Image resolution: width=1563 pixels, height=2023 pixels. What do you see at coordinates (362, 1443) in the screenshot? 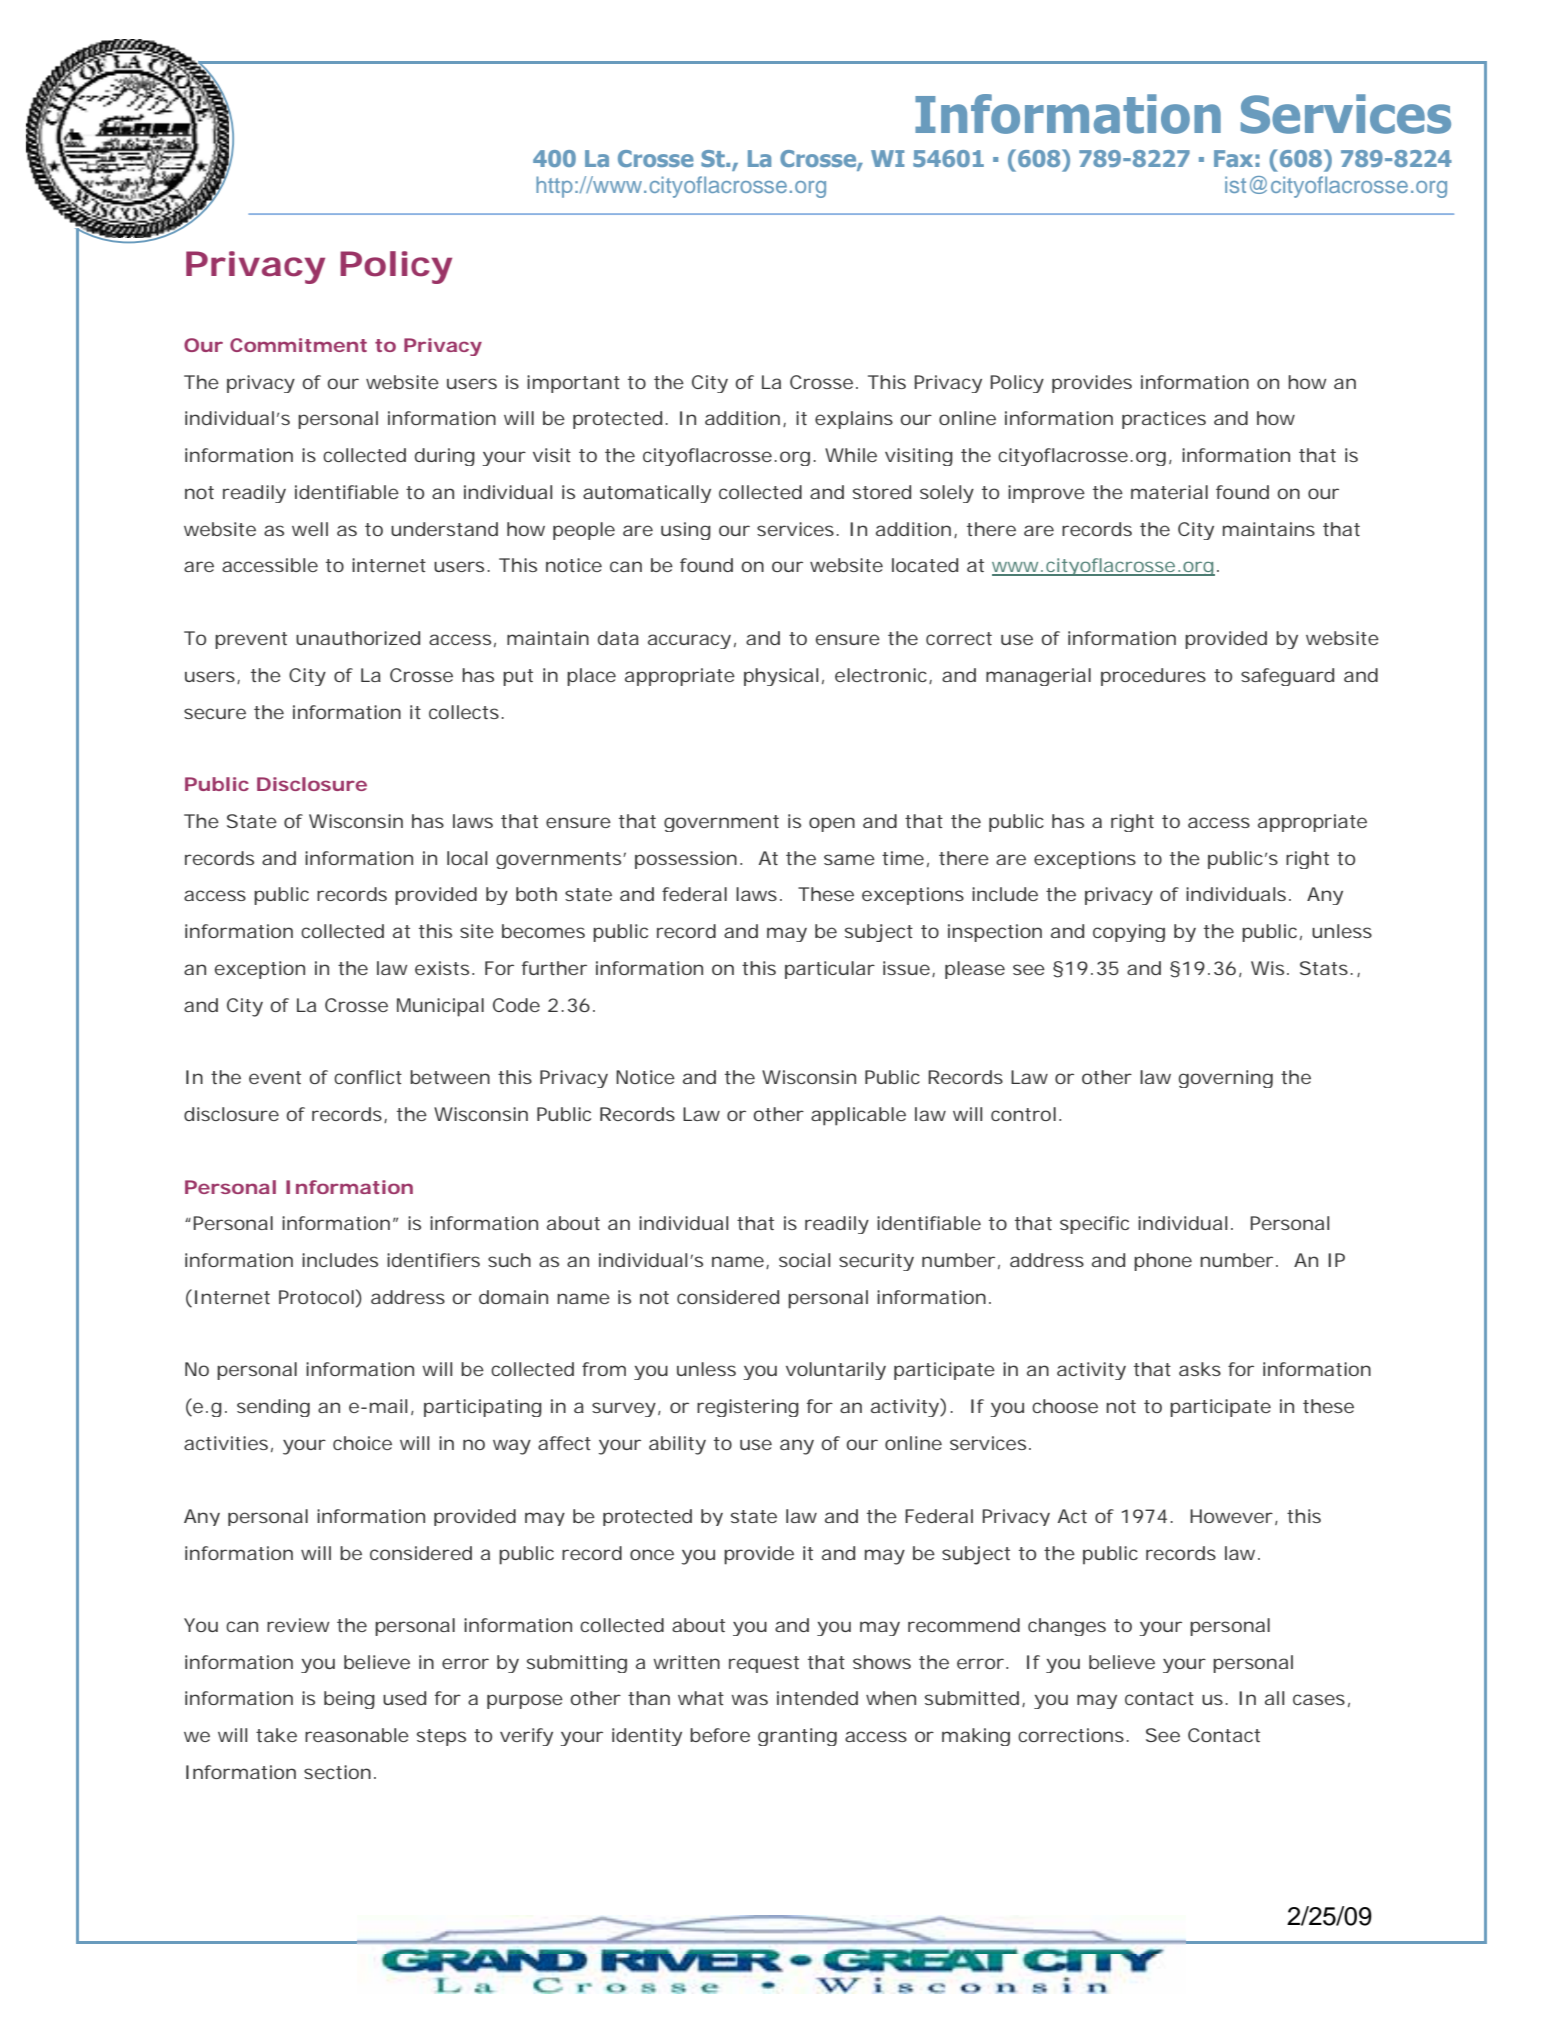
I see `choice` at bounding box center [362, 1443].
